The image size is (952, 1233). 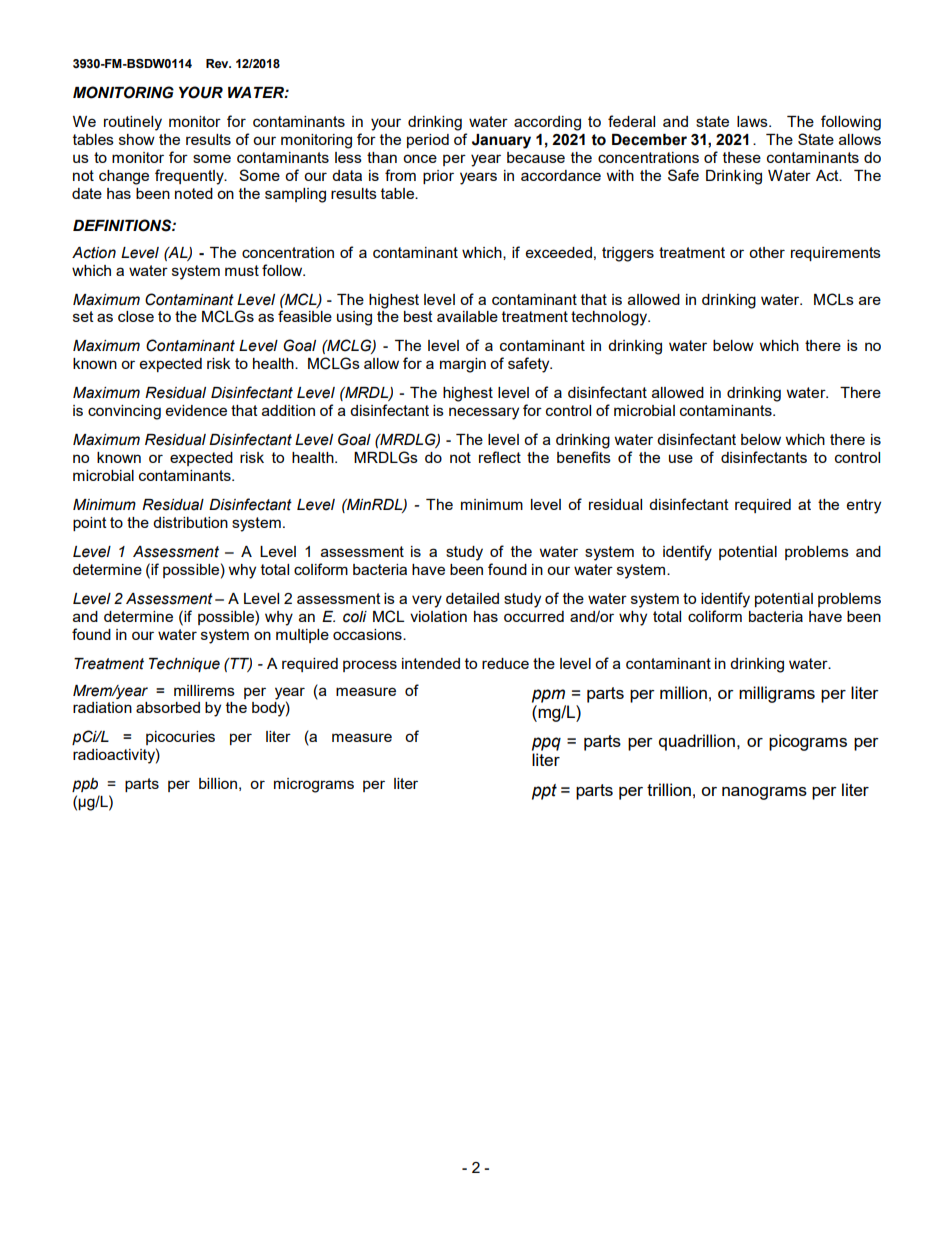 What do you see at coordinates (764, 793) in the screenshot?
I see `nanograms` at bounding box center [764, 793].
